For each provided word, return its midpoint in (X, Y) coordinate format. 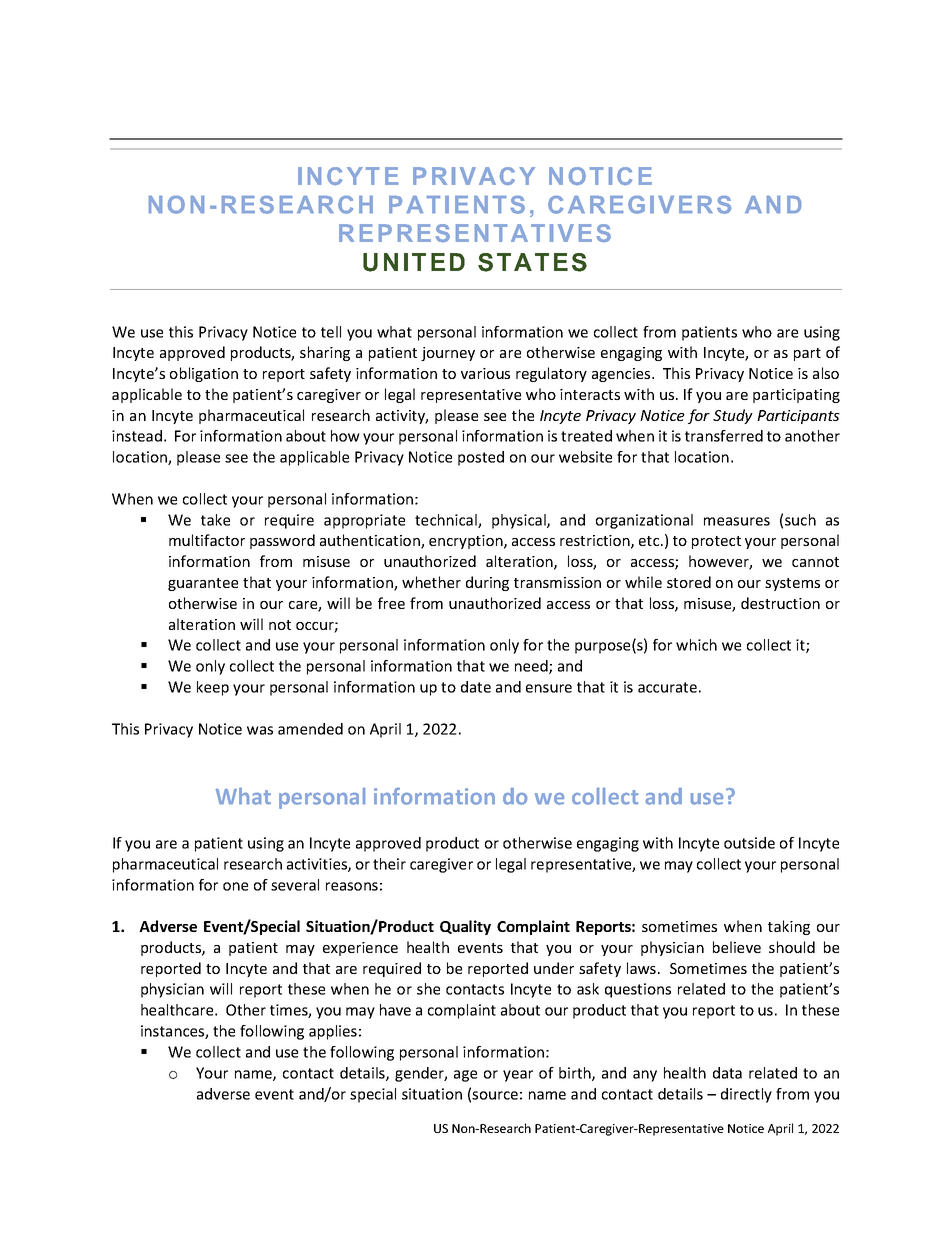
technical (447, 521)
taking (789, 927)
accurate (667, 687)
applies (333, 1032)
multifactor (207, 540)
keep (213, 688)
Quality (465, 927)
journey (448, 354)
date (476, 687)
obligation (204, 374)
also (826, 373)
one (235, 886)
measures (737, 521)
